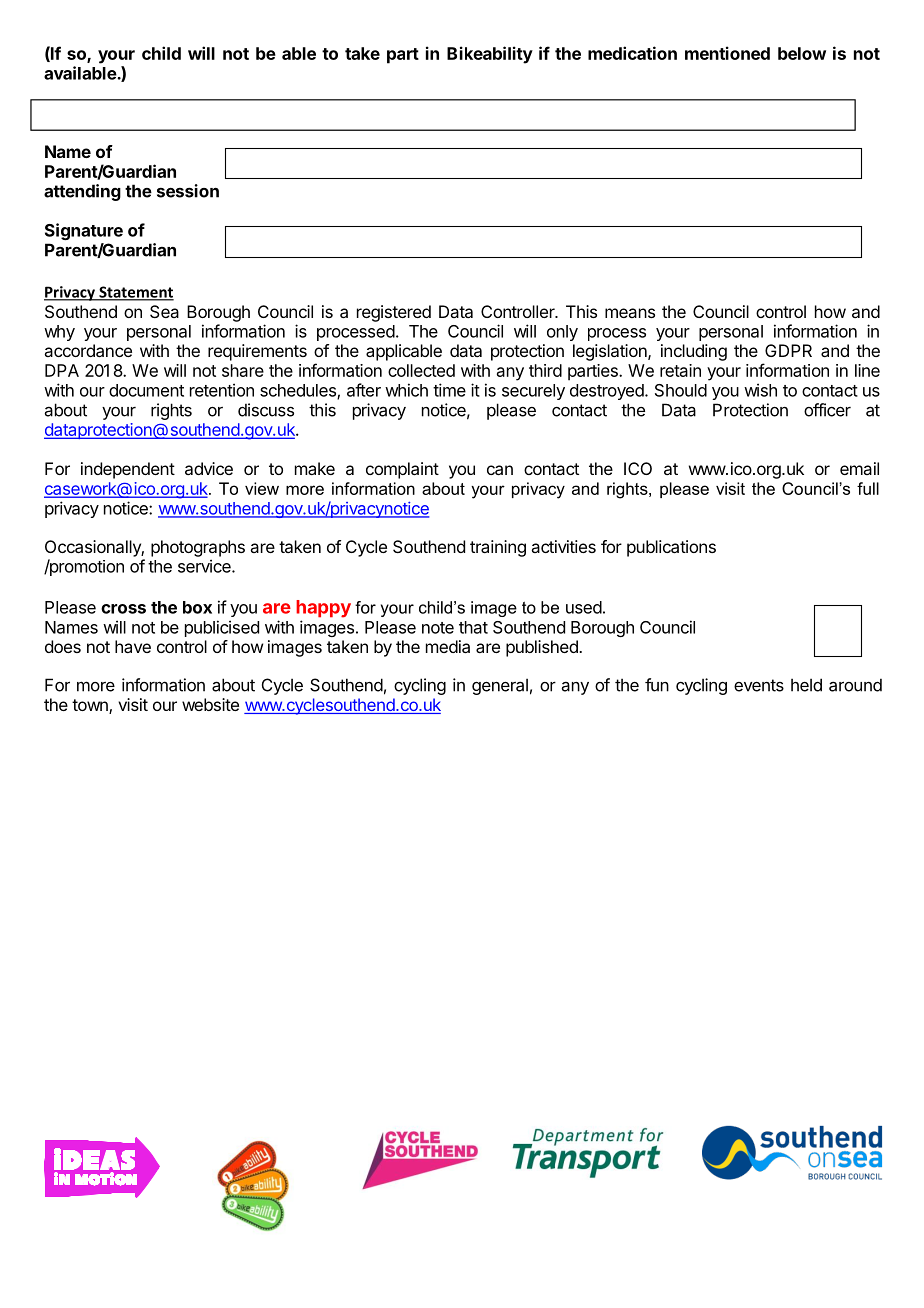 Image resolution: width=924 pixels, height=1308 pixels. I want to click on service, so click(205, 566).
